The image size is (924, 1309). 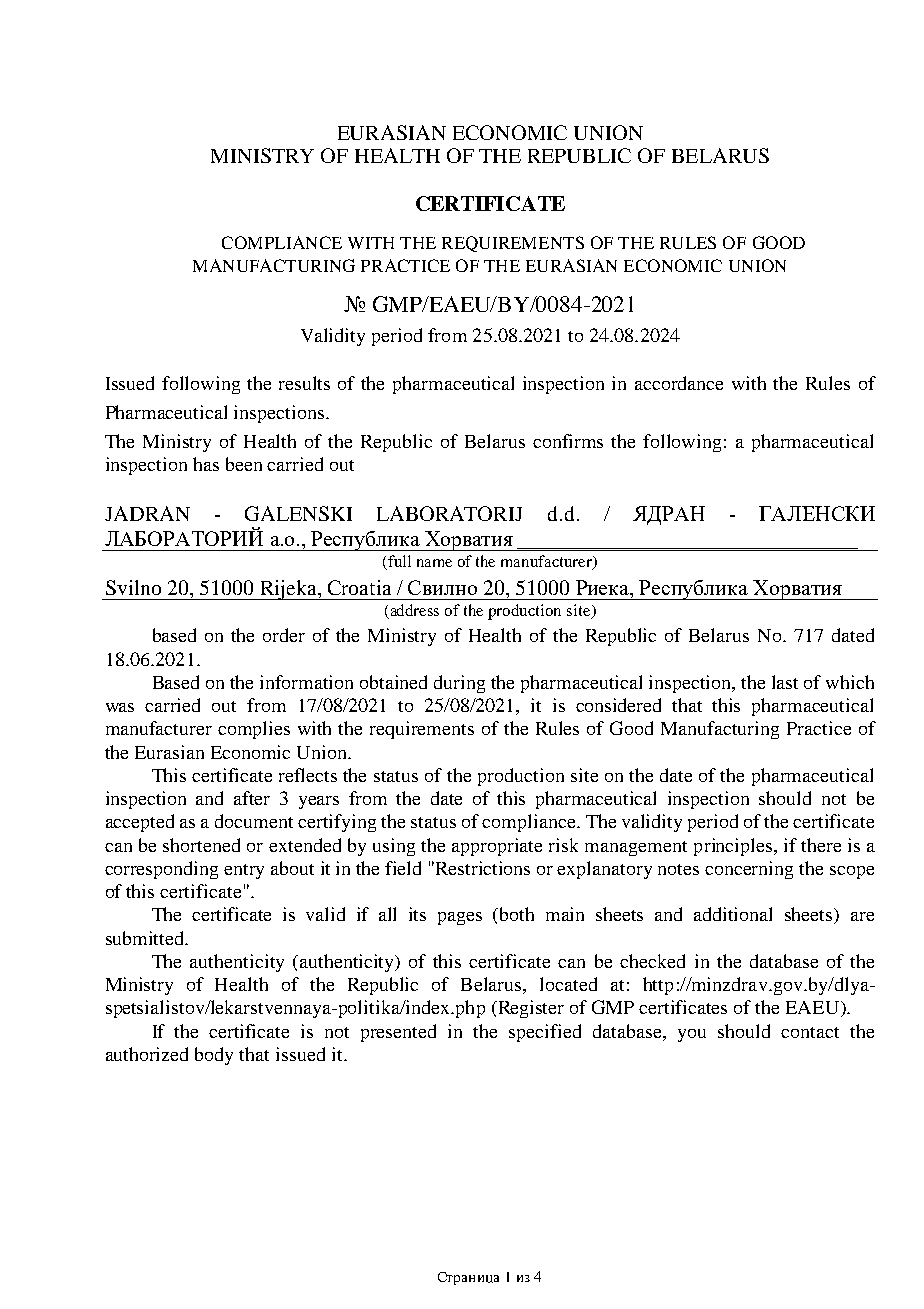 What do you see at coordinates (459, 684) in the screenshot?
I see `during` at bounding box center [459, 684].
